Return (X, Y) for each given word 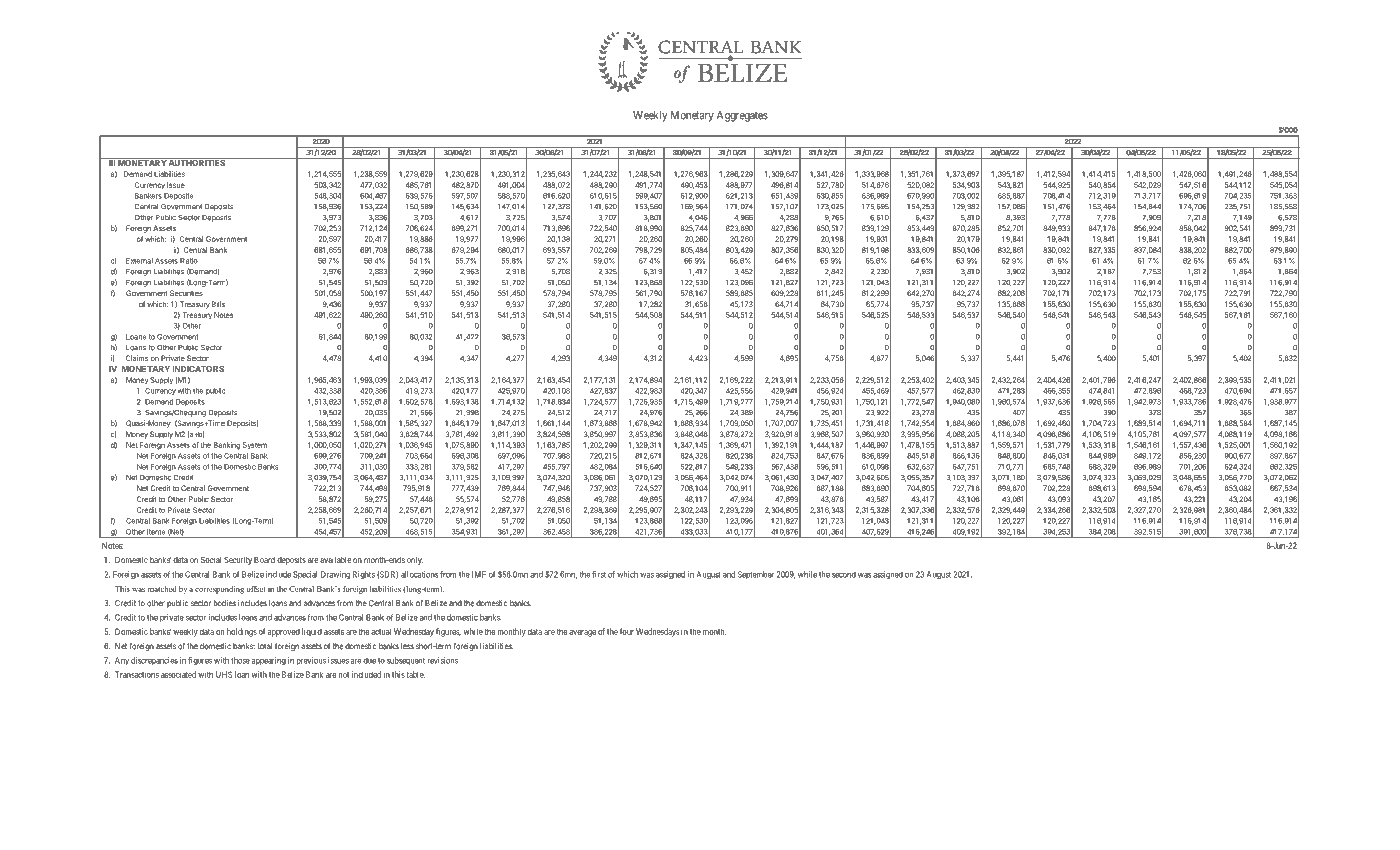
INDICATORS (198, 368)
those (240, 660)
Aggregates (742, 116)
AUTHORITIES (197, 162)
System (255, 446)
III (112, 162)
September (756, 575)
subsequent (406, 661)
